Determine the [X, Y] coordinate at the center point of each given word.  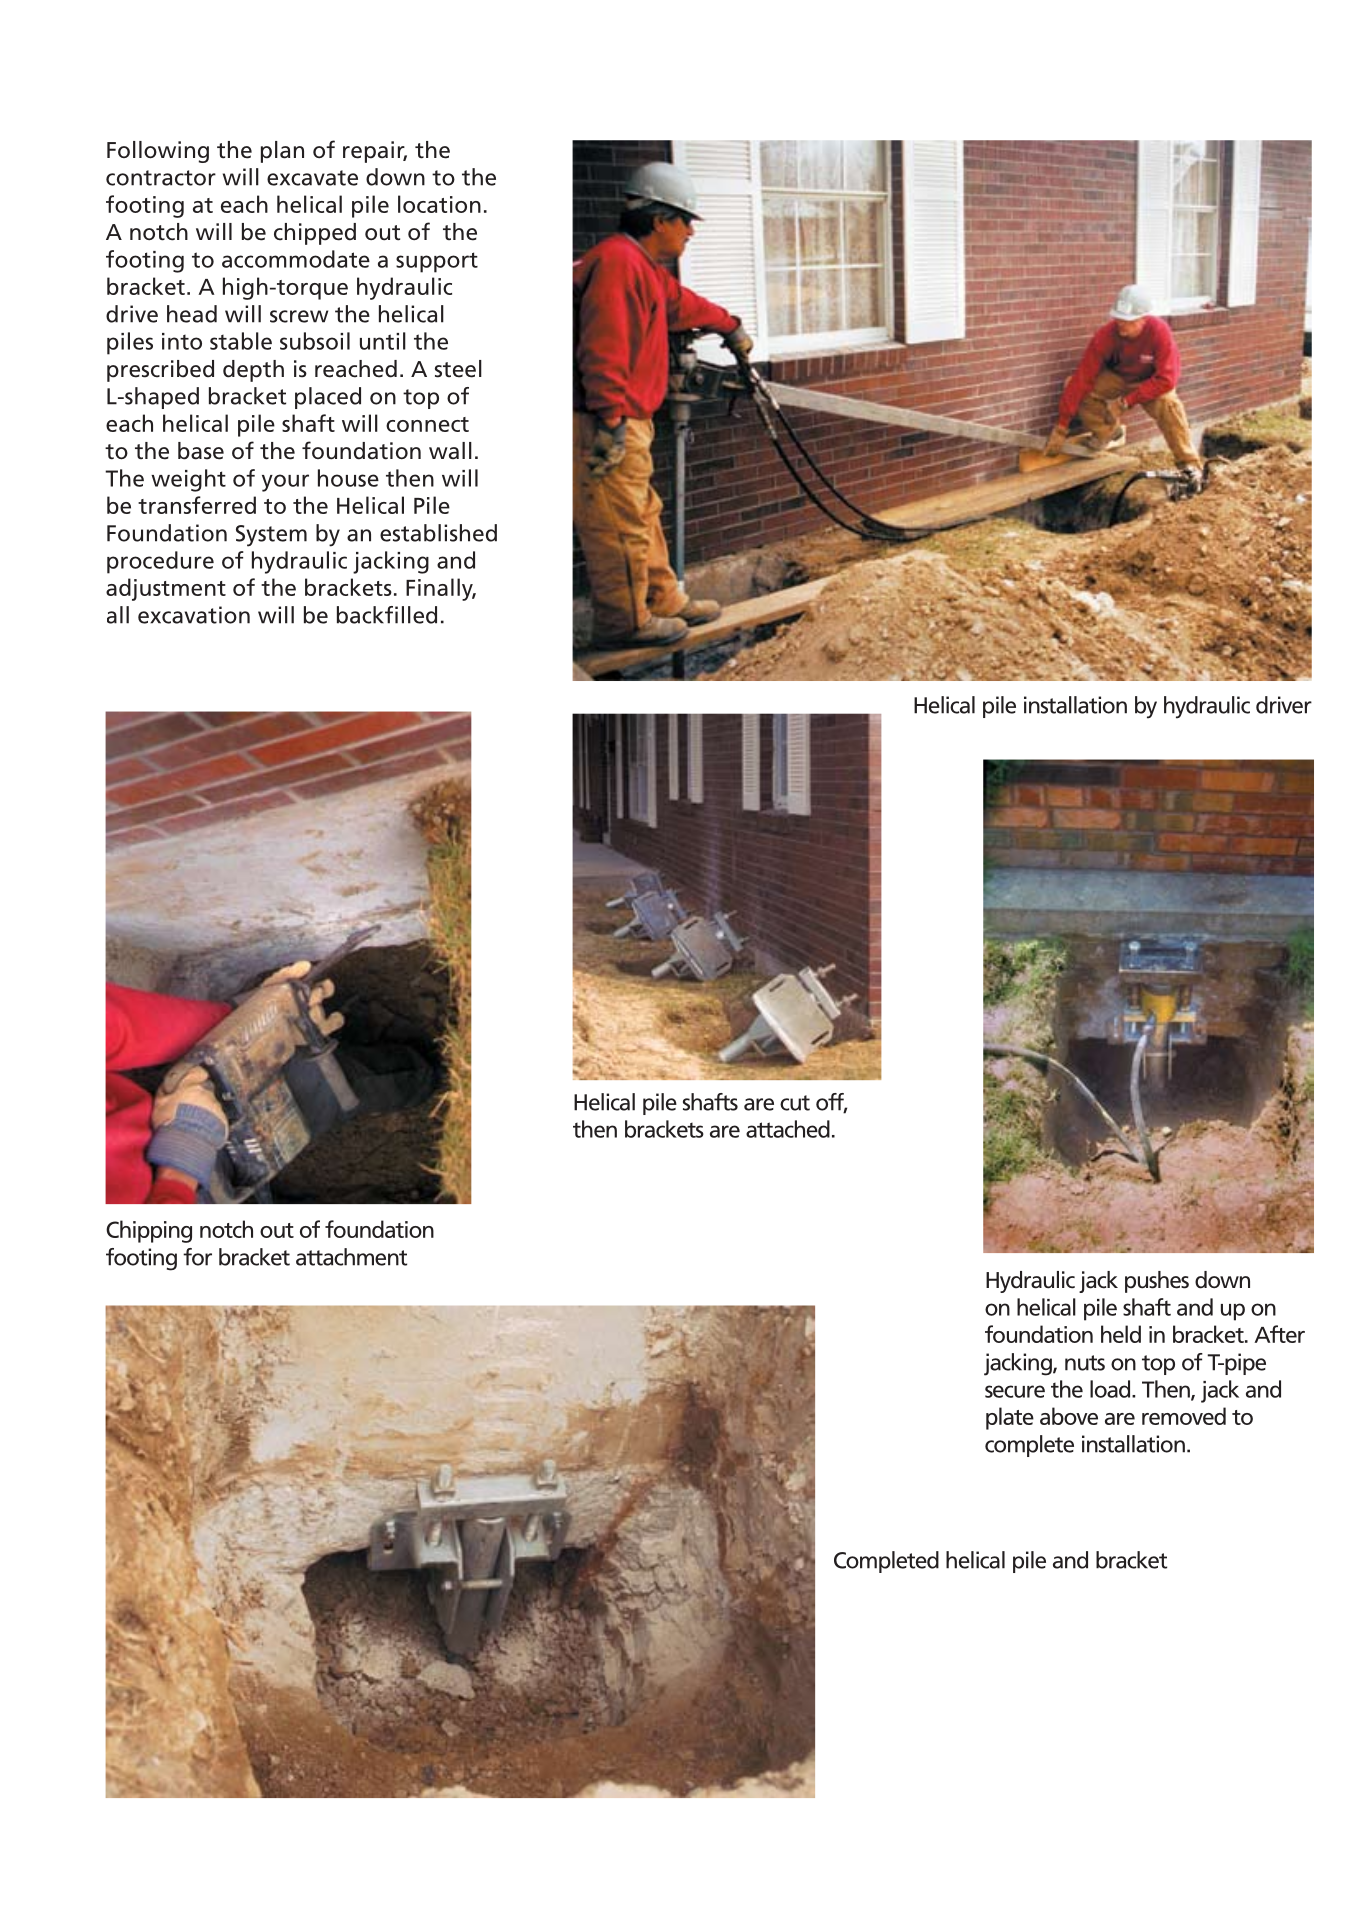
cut [795, 1103]
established [438, 533]
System [271, 536]
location [439, 204]
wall [450, 451]
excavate [312, 178]
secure [1015, 1391]
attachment [351, 1257]
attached [788, 1129]
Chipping [149, 1231]
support [437, 262]
